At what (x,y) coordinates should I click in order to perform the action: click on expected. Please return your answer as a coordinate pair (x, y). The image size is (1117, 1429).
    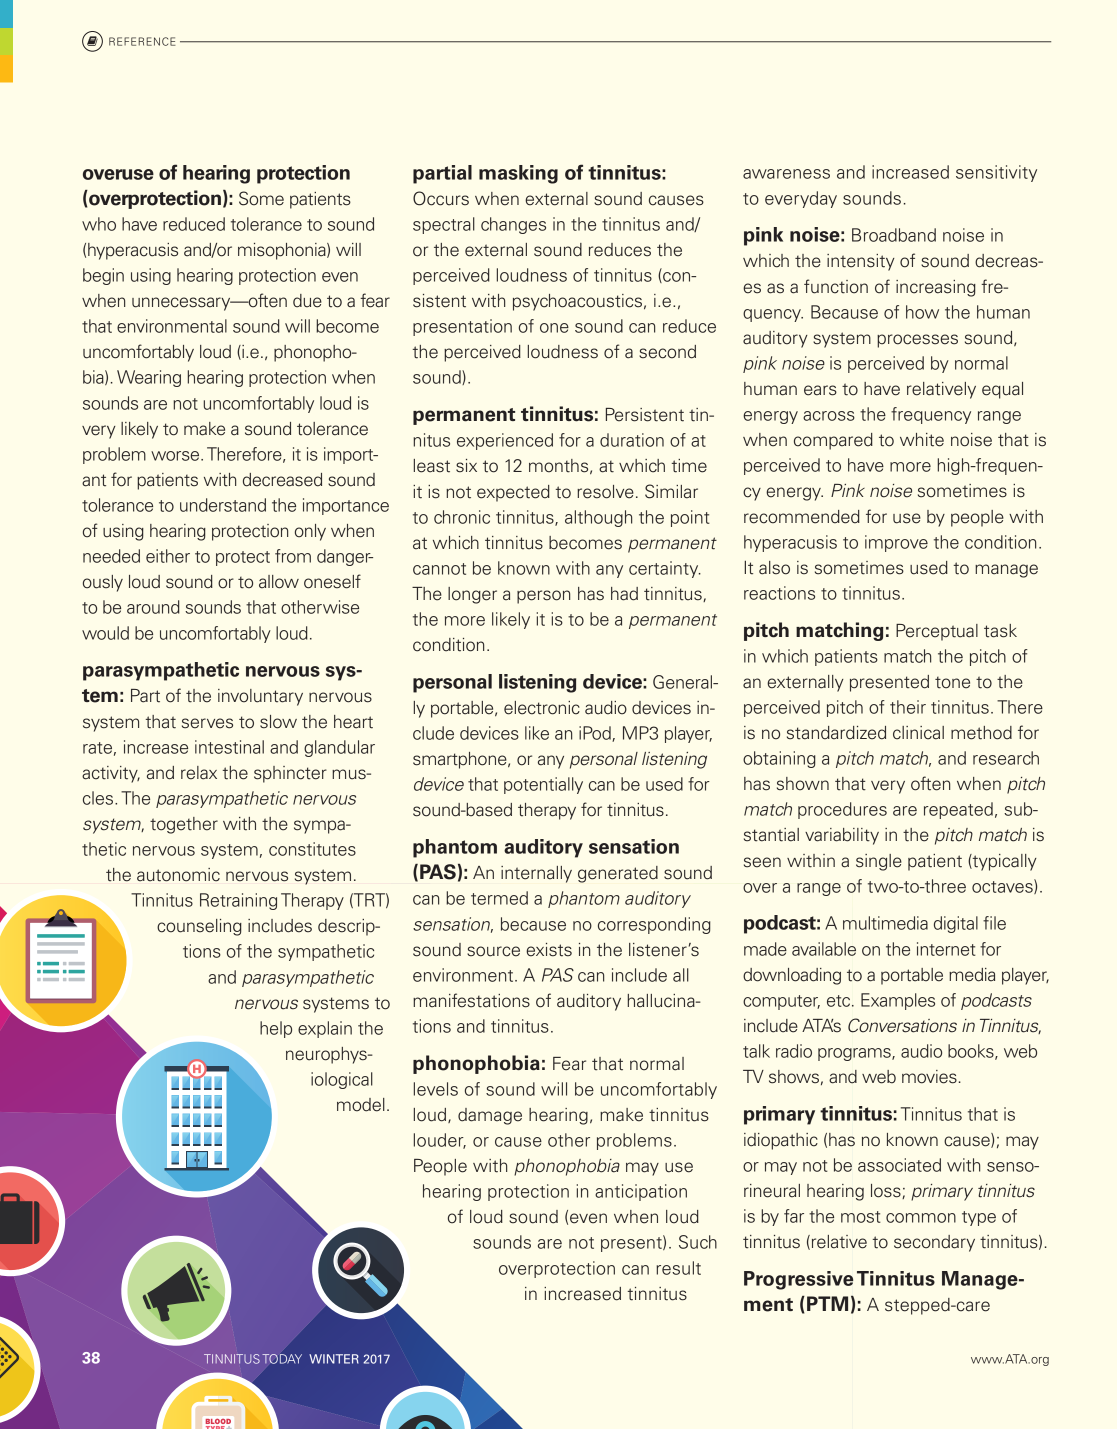
    Looking at the image, I should click on (513, 493).
